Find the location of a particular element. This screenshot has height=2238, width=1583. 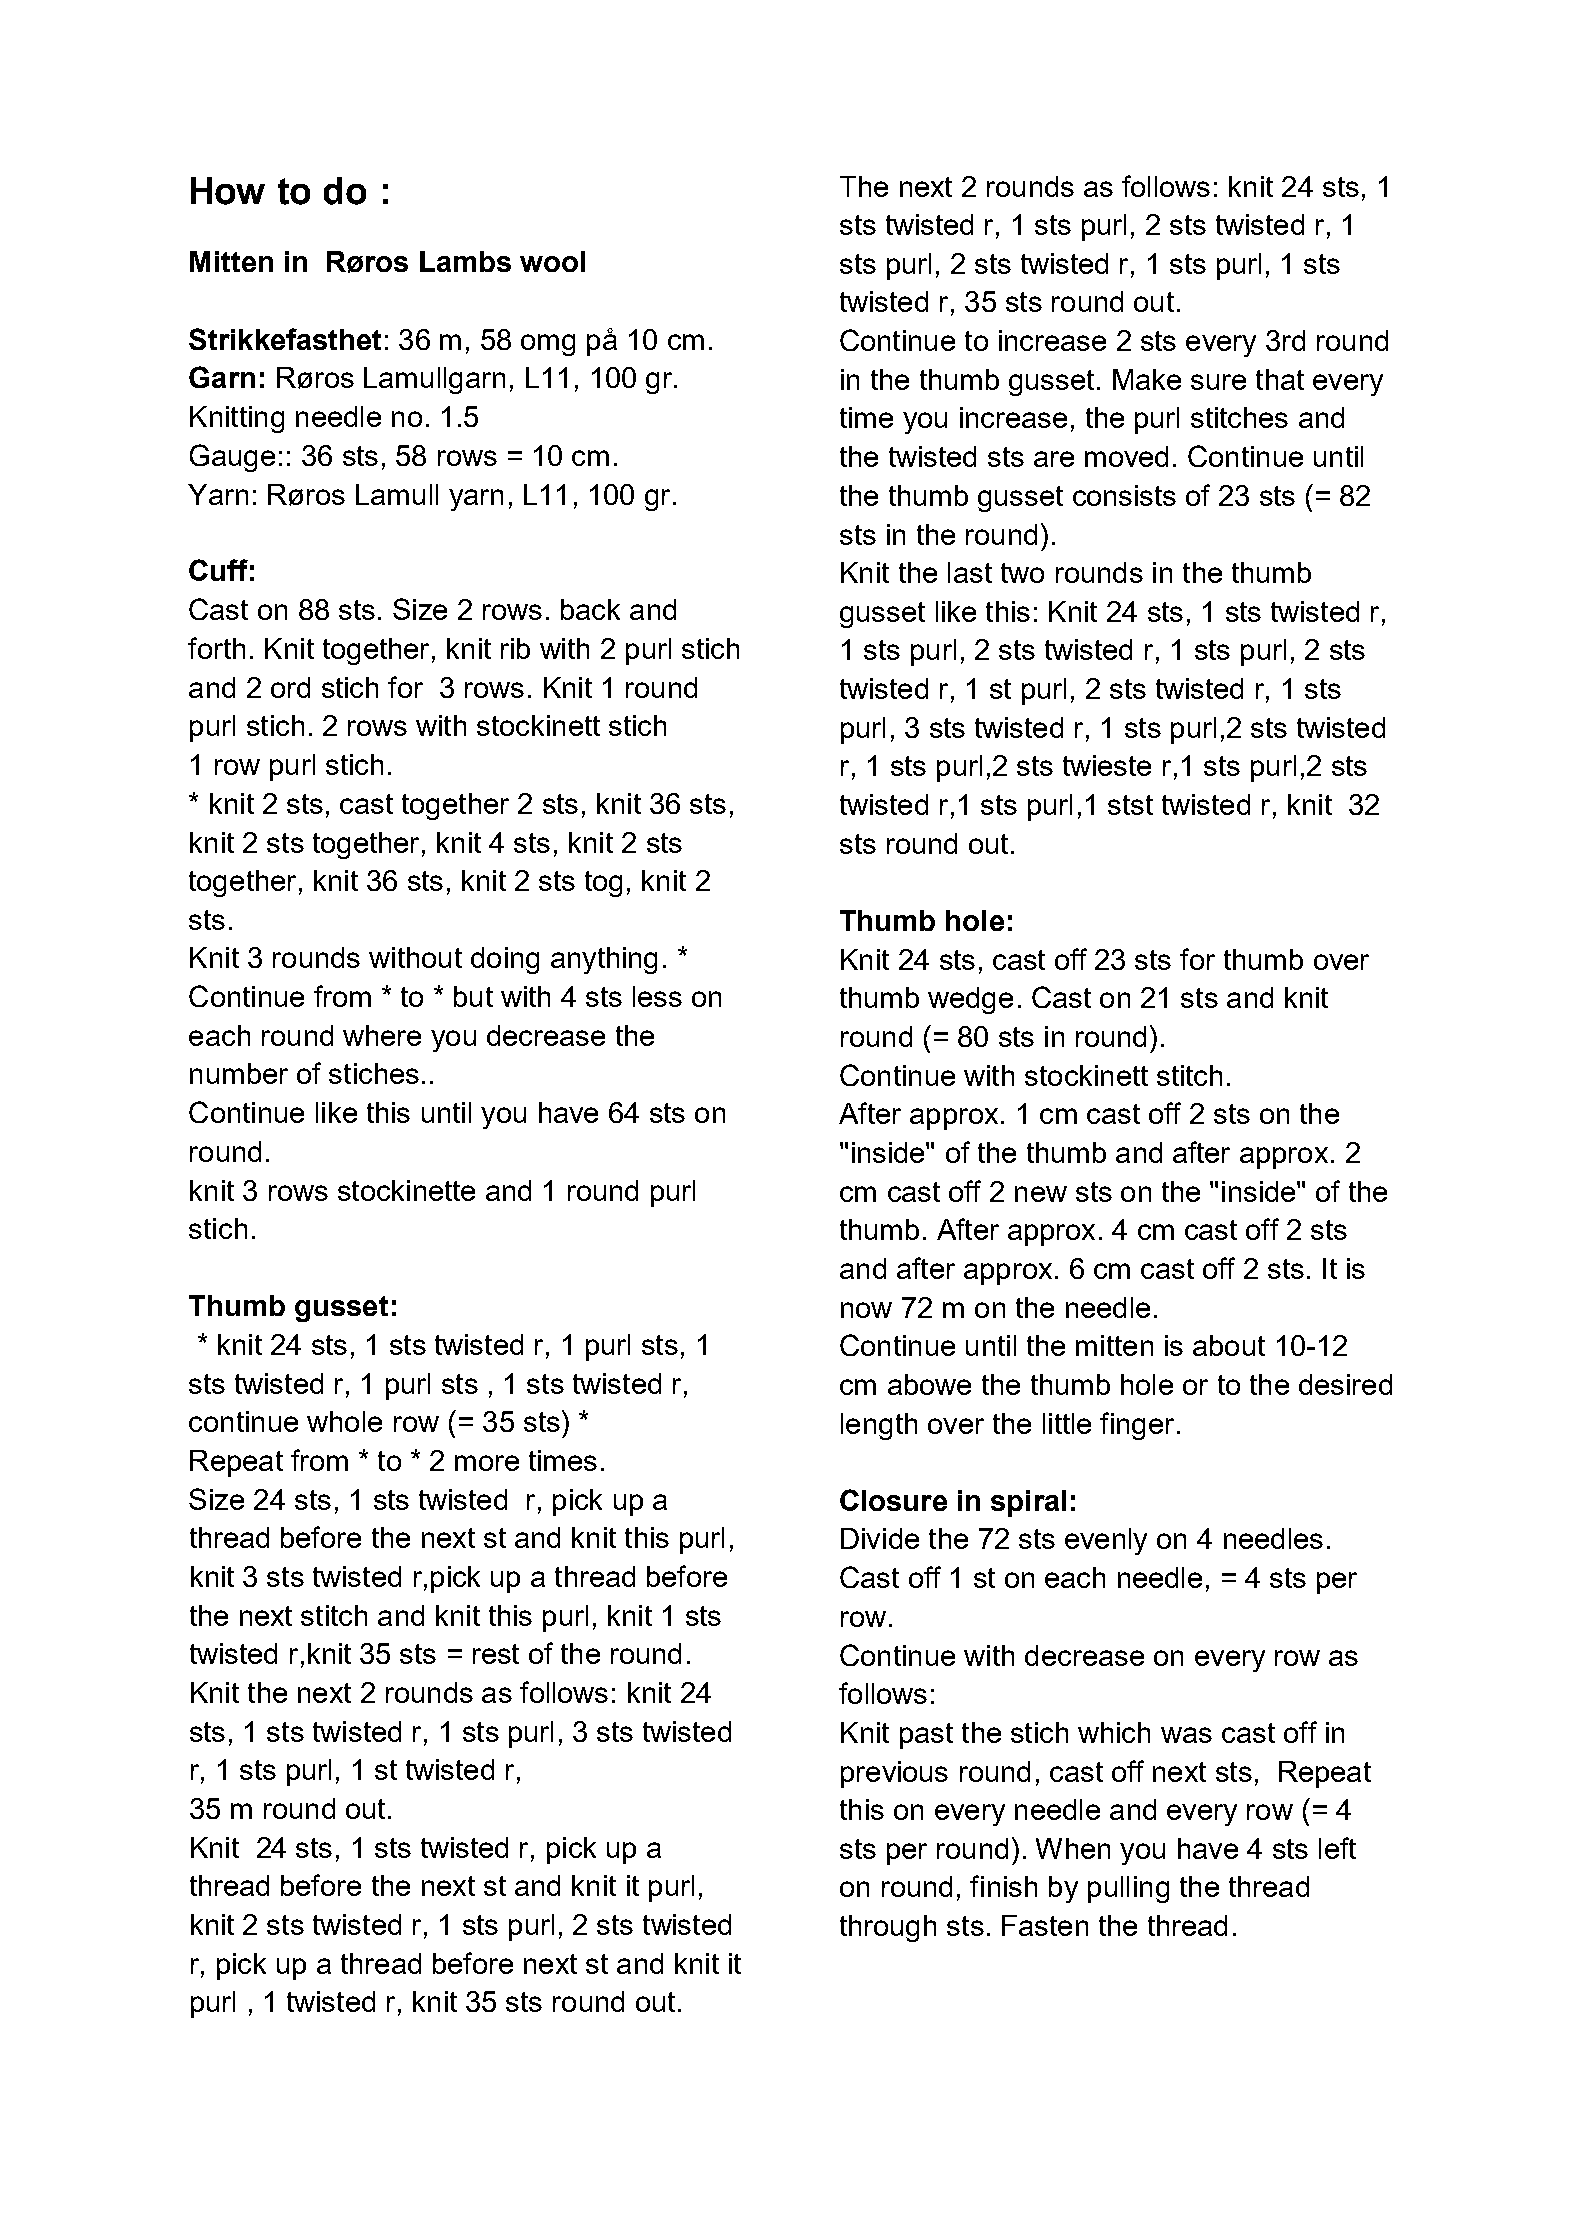

rest is located at coordinates (496, 1654).
